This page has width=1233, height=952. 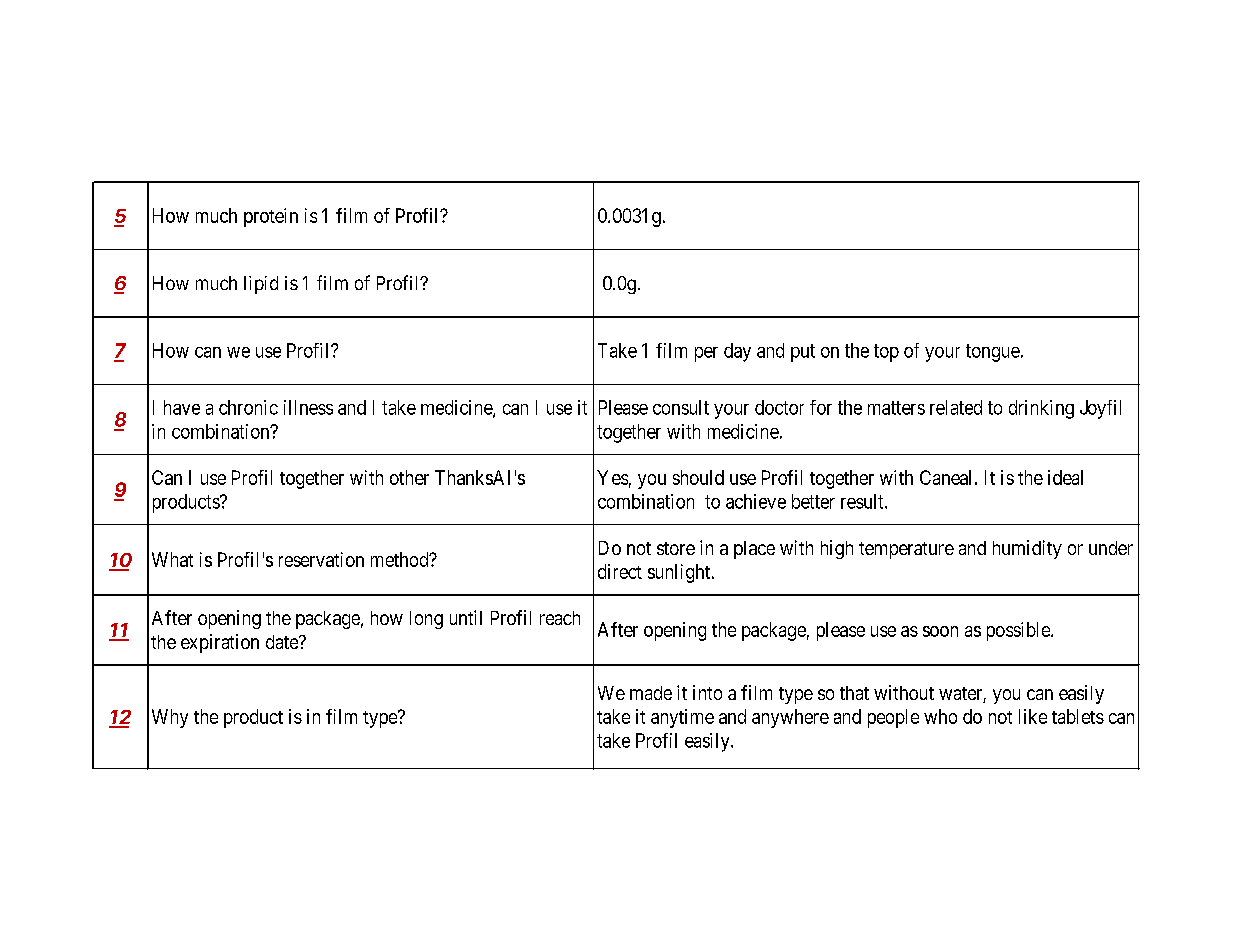 What do you see at coordinates (271, 217) in the page?
I see `protein` at bounding box center [271, 217].
